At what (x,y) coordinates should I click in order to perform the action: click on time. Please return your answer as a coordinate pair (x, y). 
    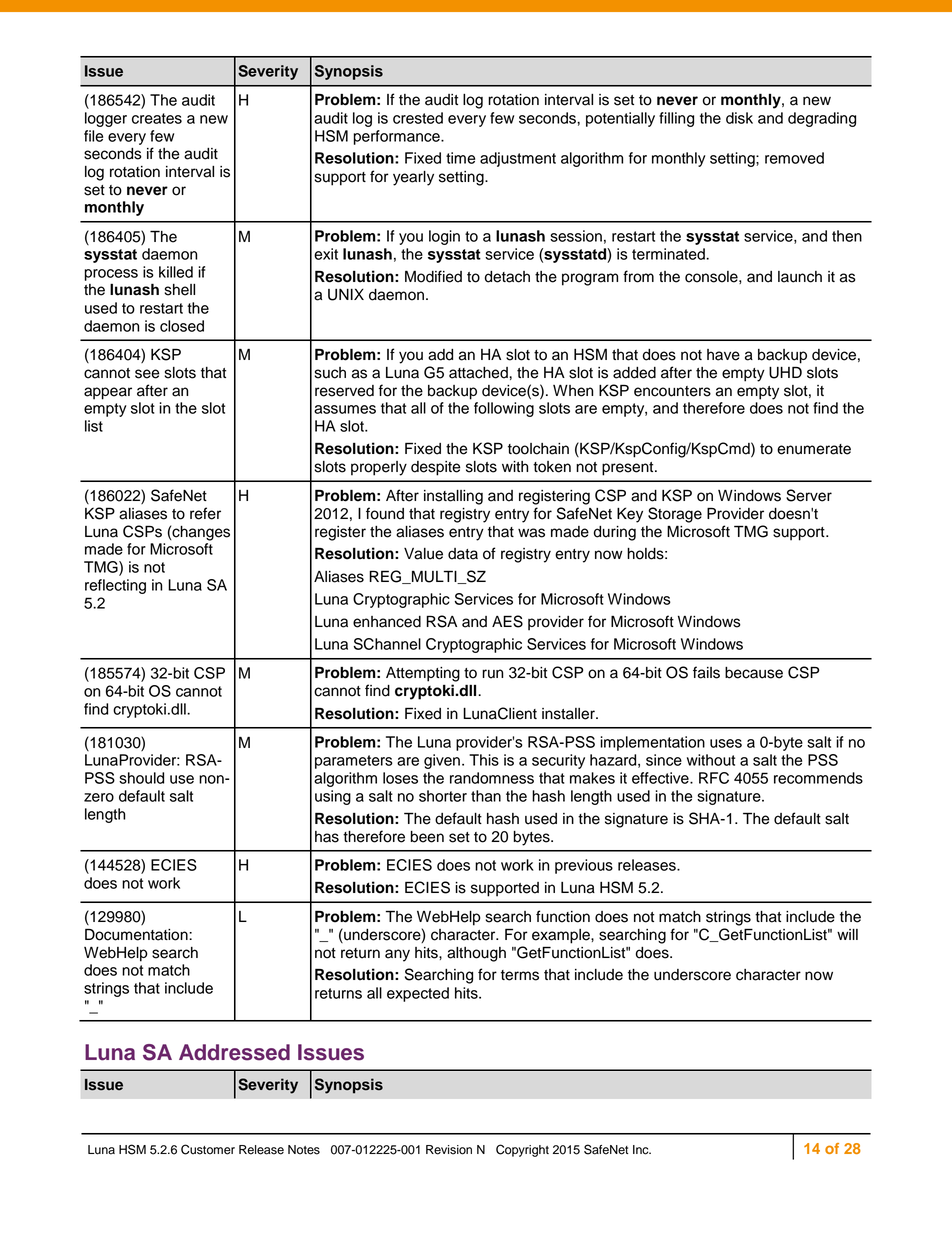
    Looking at the image, I should click on (460, 158).
